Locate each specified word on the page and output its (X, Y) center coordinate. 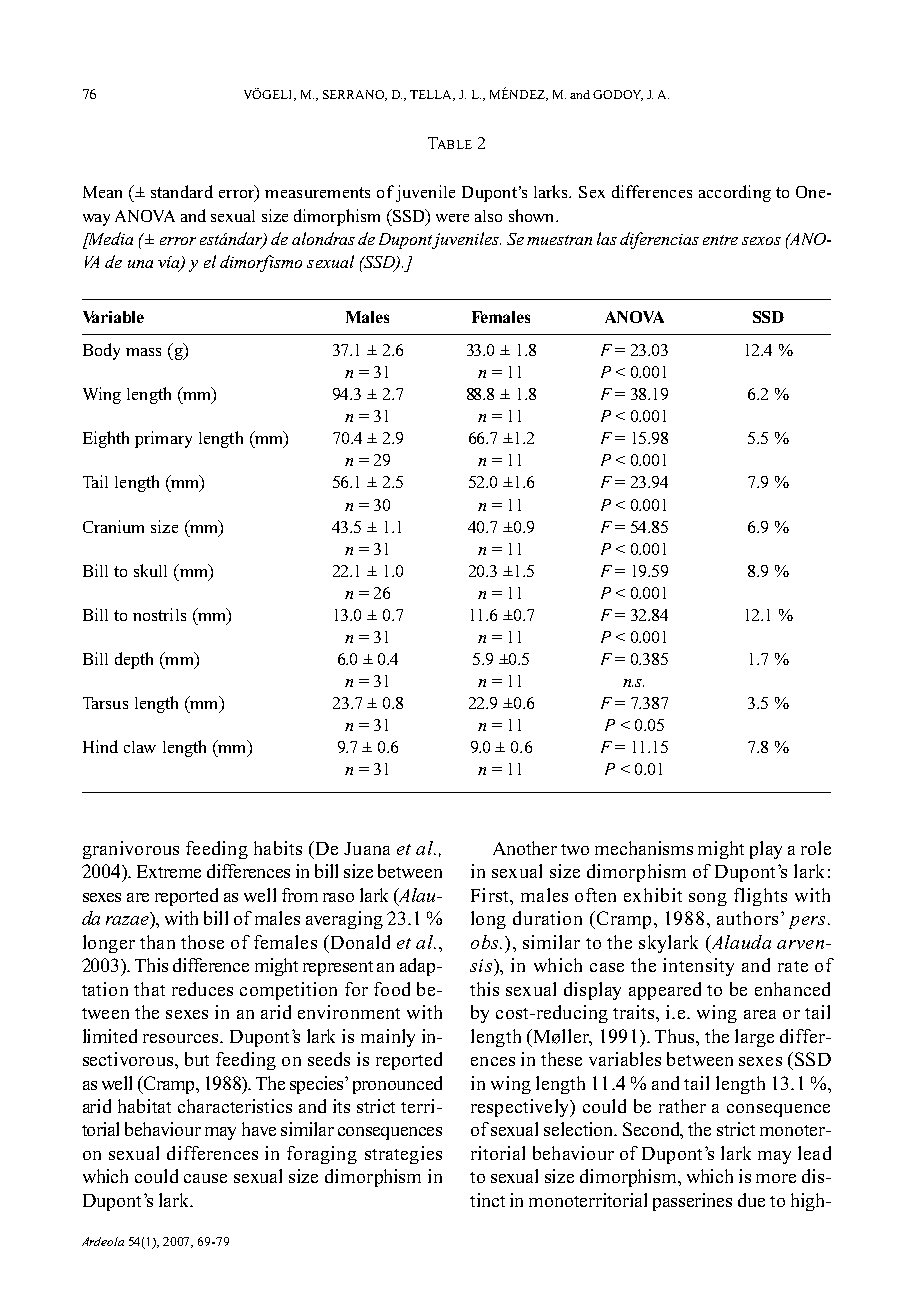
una (140, 264)
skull (150, 570)
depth (134, 660)
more (776, 1178)
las (607, 238)
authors (747, 918)
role (816, 848)
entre (720, 240)
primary (163, 439)
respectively (521, 1108)
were (452, 218)
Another (525, 848)
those (202, 942)
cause (205, 1178)
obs (486, 942)
